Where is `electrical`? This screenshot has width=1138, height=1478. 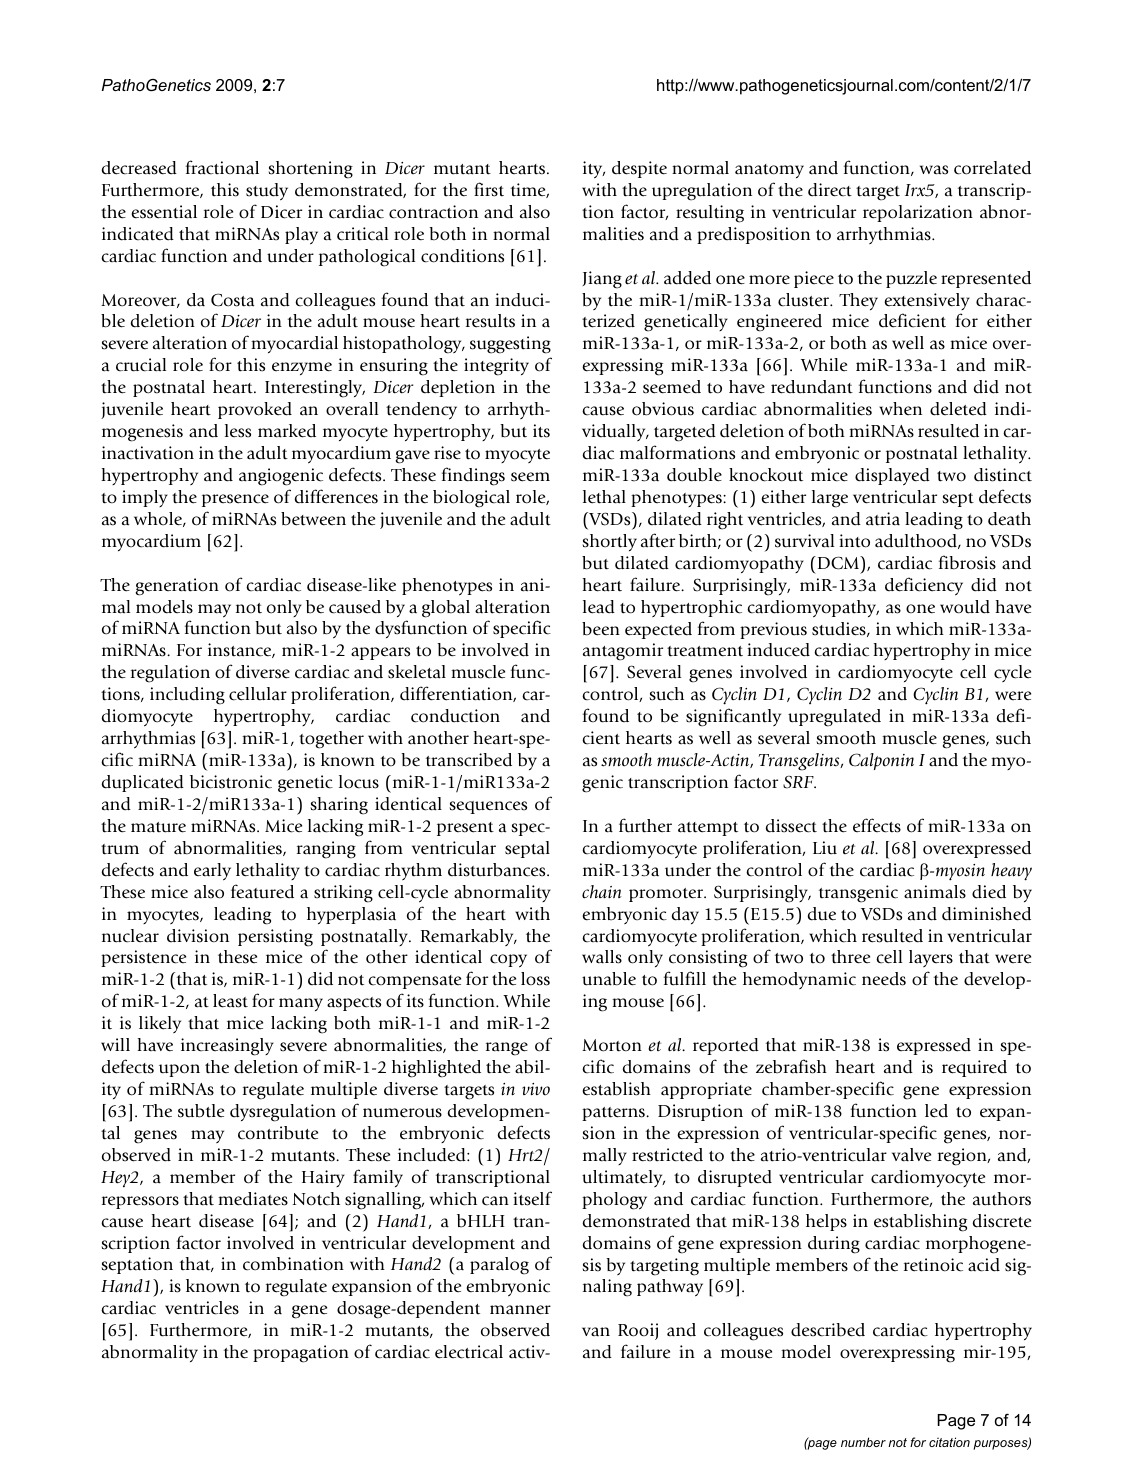 electrical is located at coordinates (469, 1352).
